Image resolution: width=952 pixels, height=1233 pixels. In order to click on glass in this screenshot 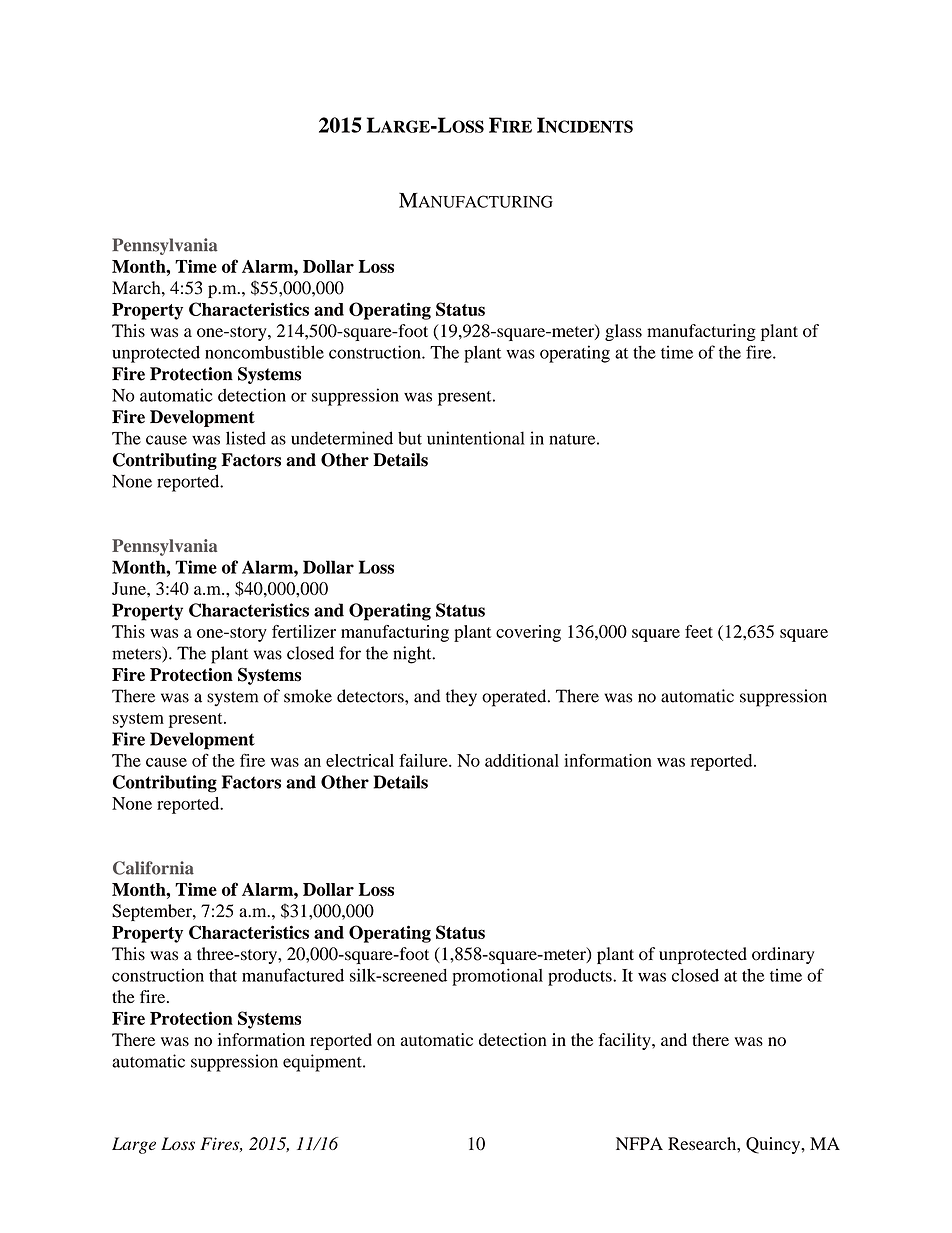, I will do `click(623, 332)`.
